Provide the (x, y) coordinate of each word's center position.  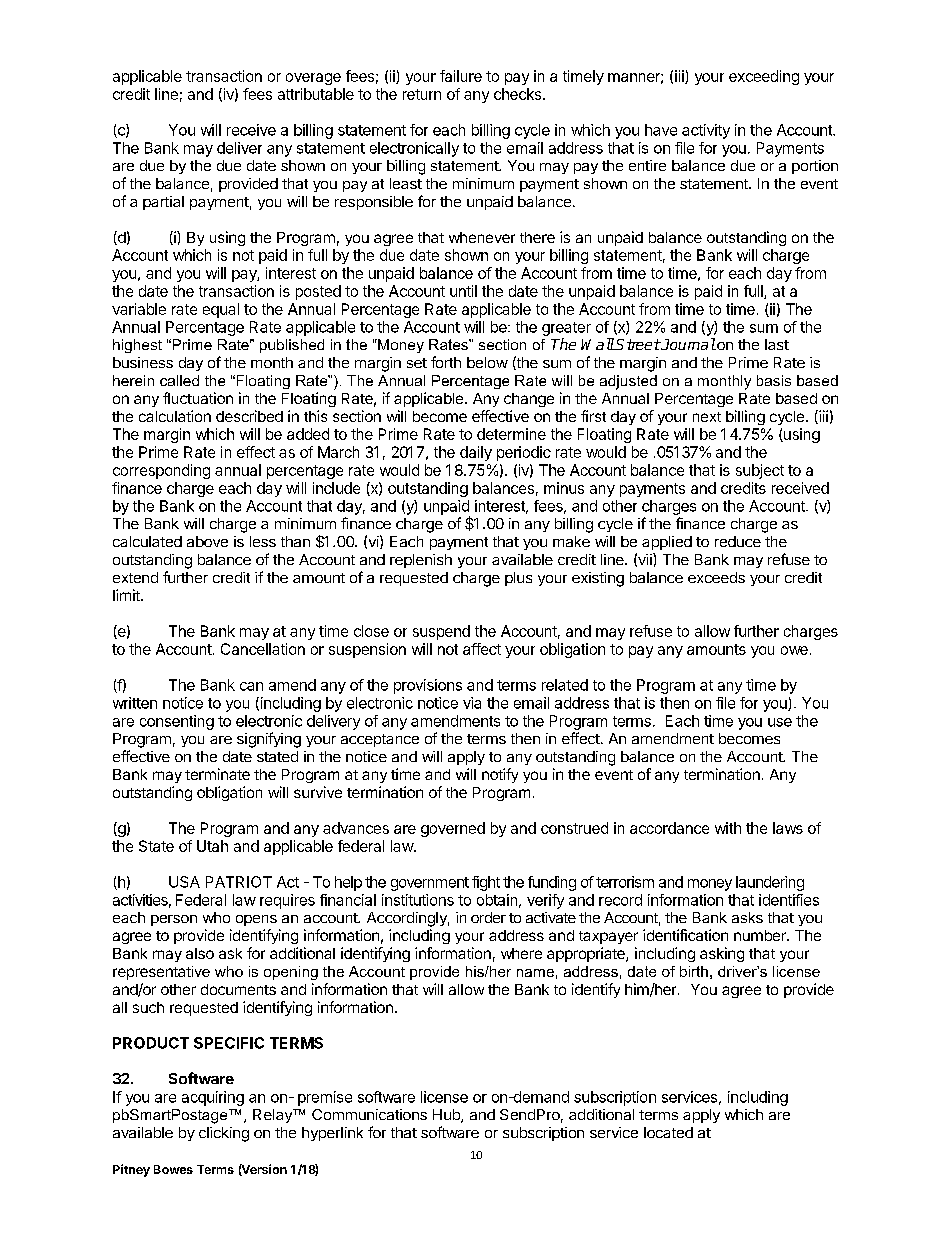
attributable (316, 94)
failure (461, 76)
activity (706, 131)
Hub (447, 1116)
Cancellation (263, 649)
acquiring (213, 1098)
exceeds (716, 577)
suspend (441, 632)
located (668, 1132)
